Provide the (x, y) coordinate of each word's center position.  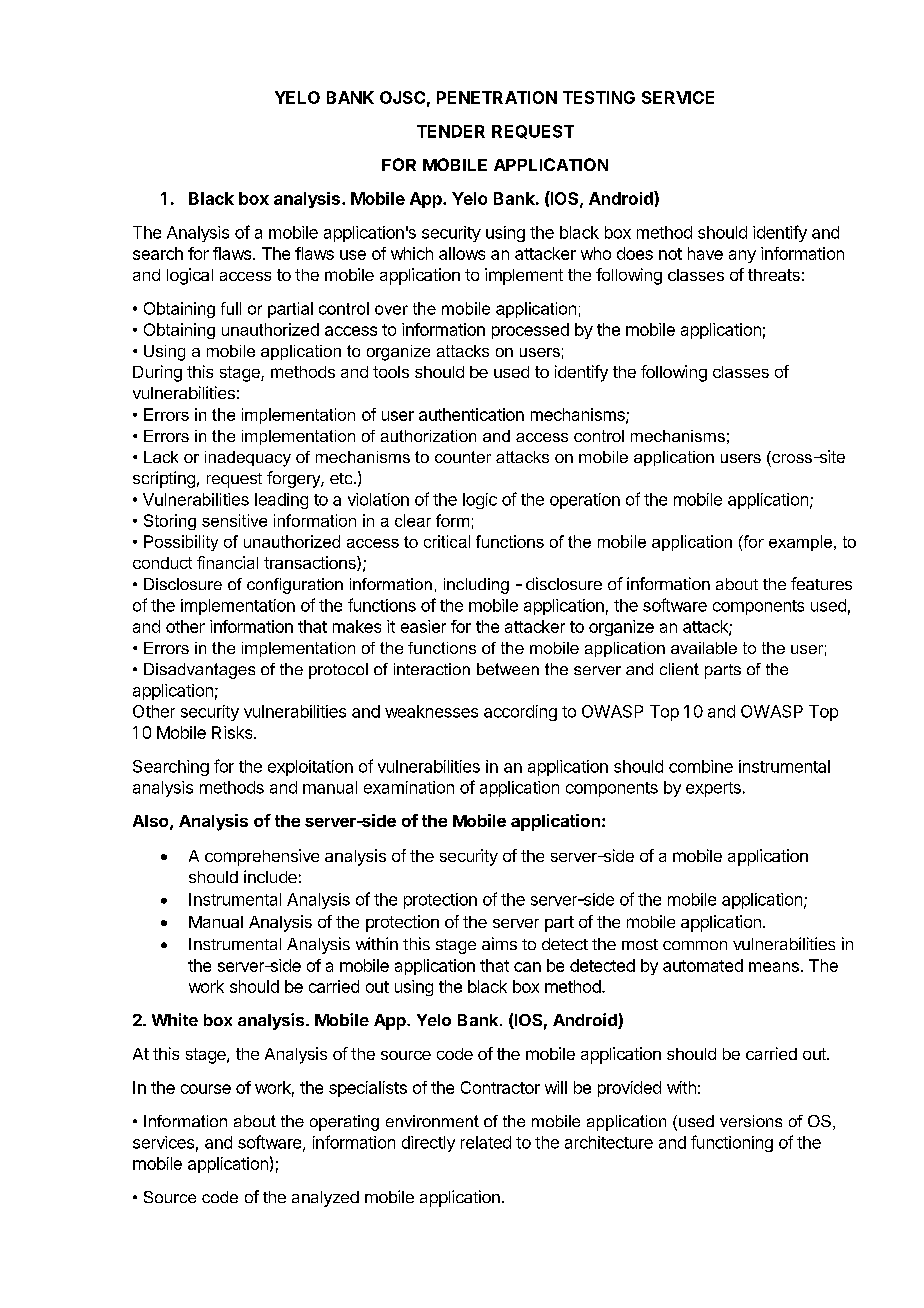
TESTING (599, 97)
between (508, 669)
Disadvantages (199, 671)
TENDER (451, 131)
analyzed (325, 1199)
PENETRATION (497, 97)
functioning (732, 1143)
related (486, 1142)
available (704, 648)
